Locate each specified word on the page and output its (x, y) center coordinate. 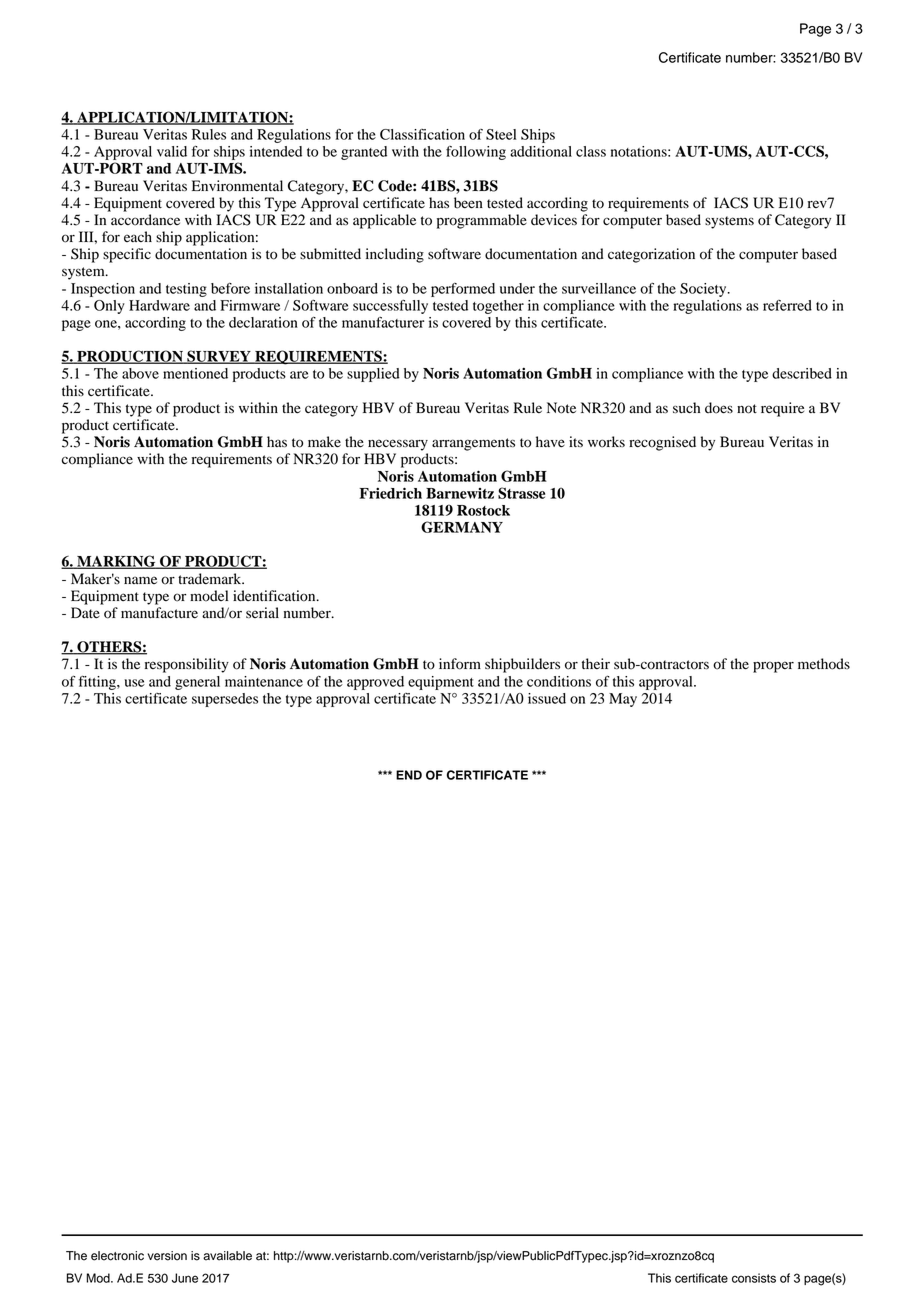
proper (773, 667)
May (623, 700)
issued (547, 698)
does (719, 408)
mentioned (195, 373)
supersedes (225, 700)
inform (460, 664)
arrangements (473, 444)
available (227, 1256)
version (167, 1256)
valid (172, 151)
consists (754, 1278)
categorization (651, 255)
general (197, 683)
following (476, 153)
